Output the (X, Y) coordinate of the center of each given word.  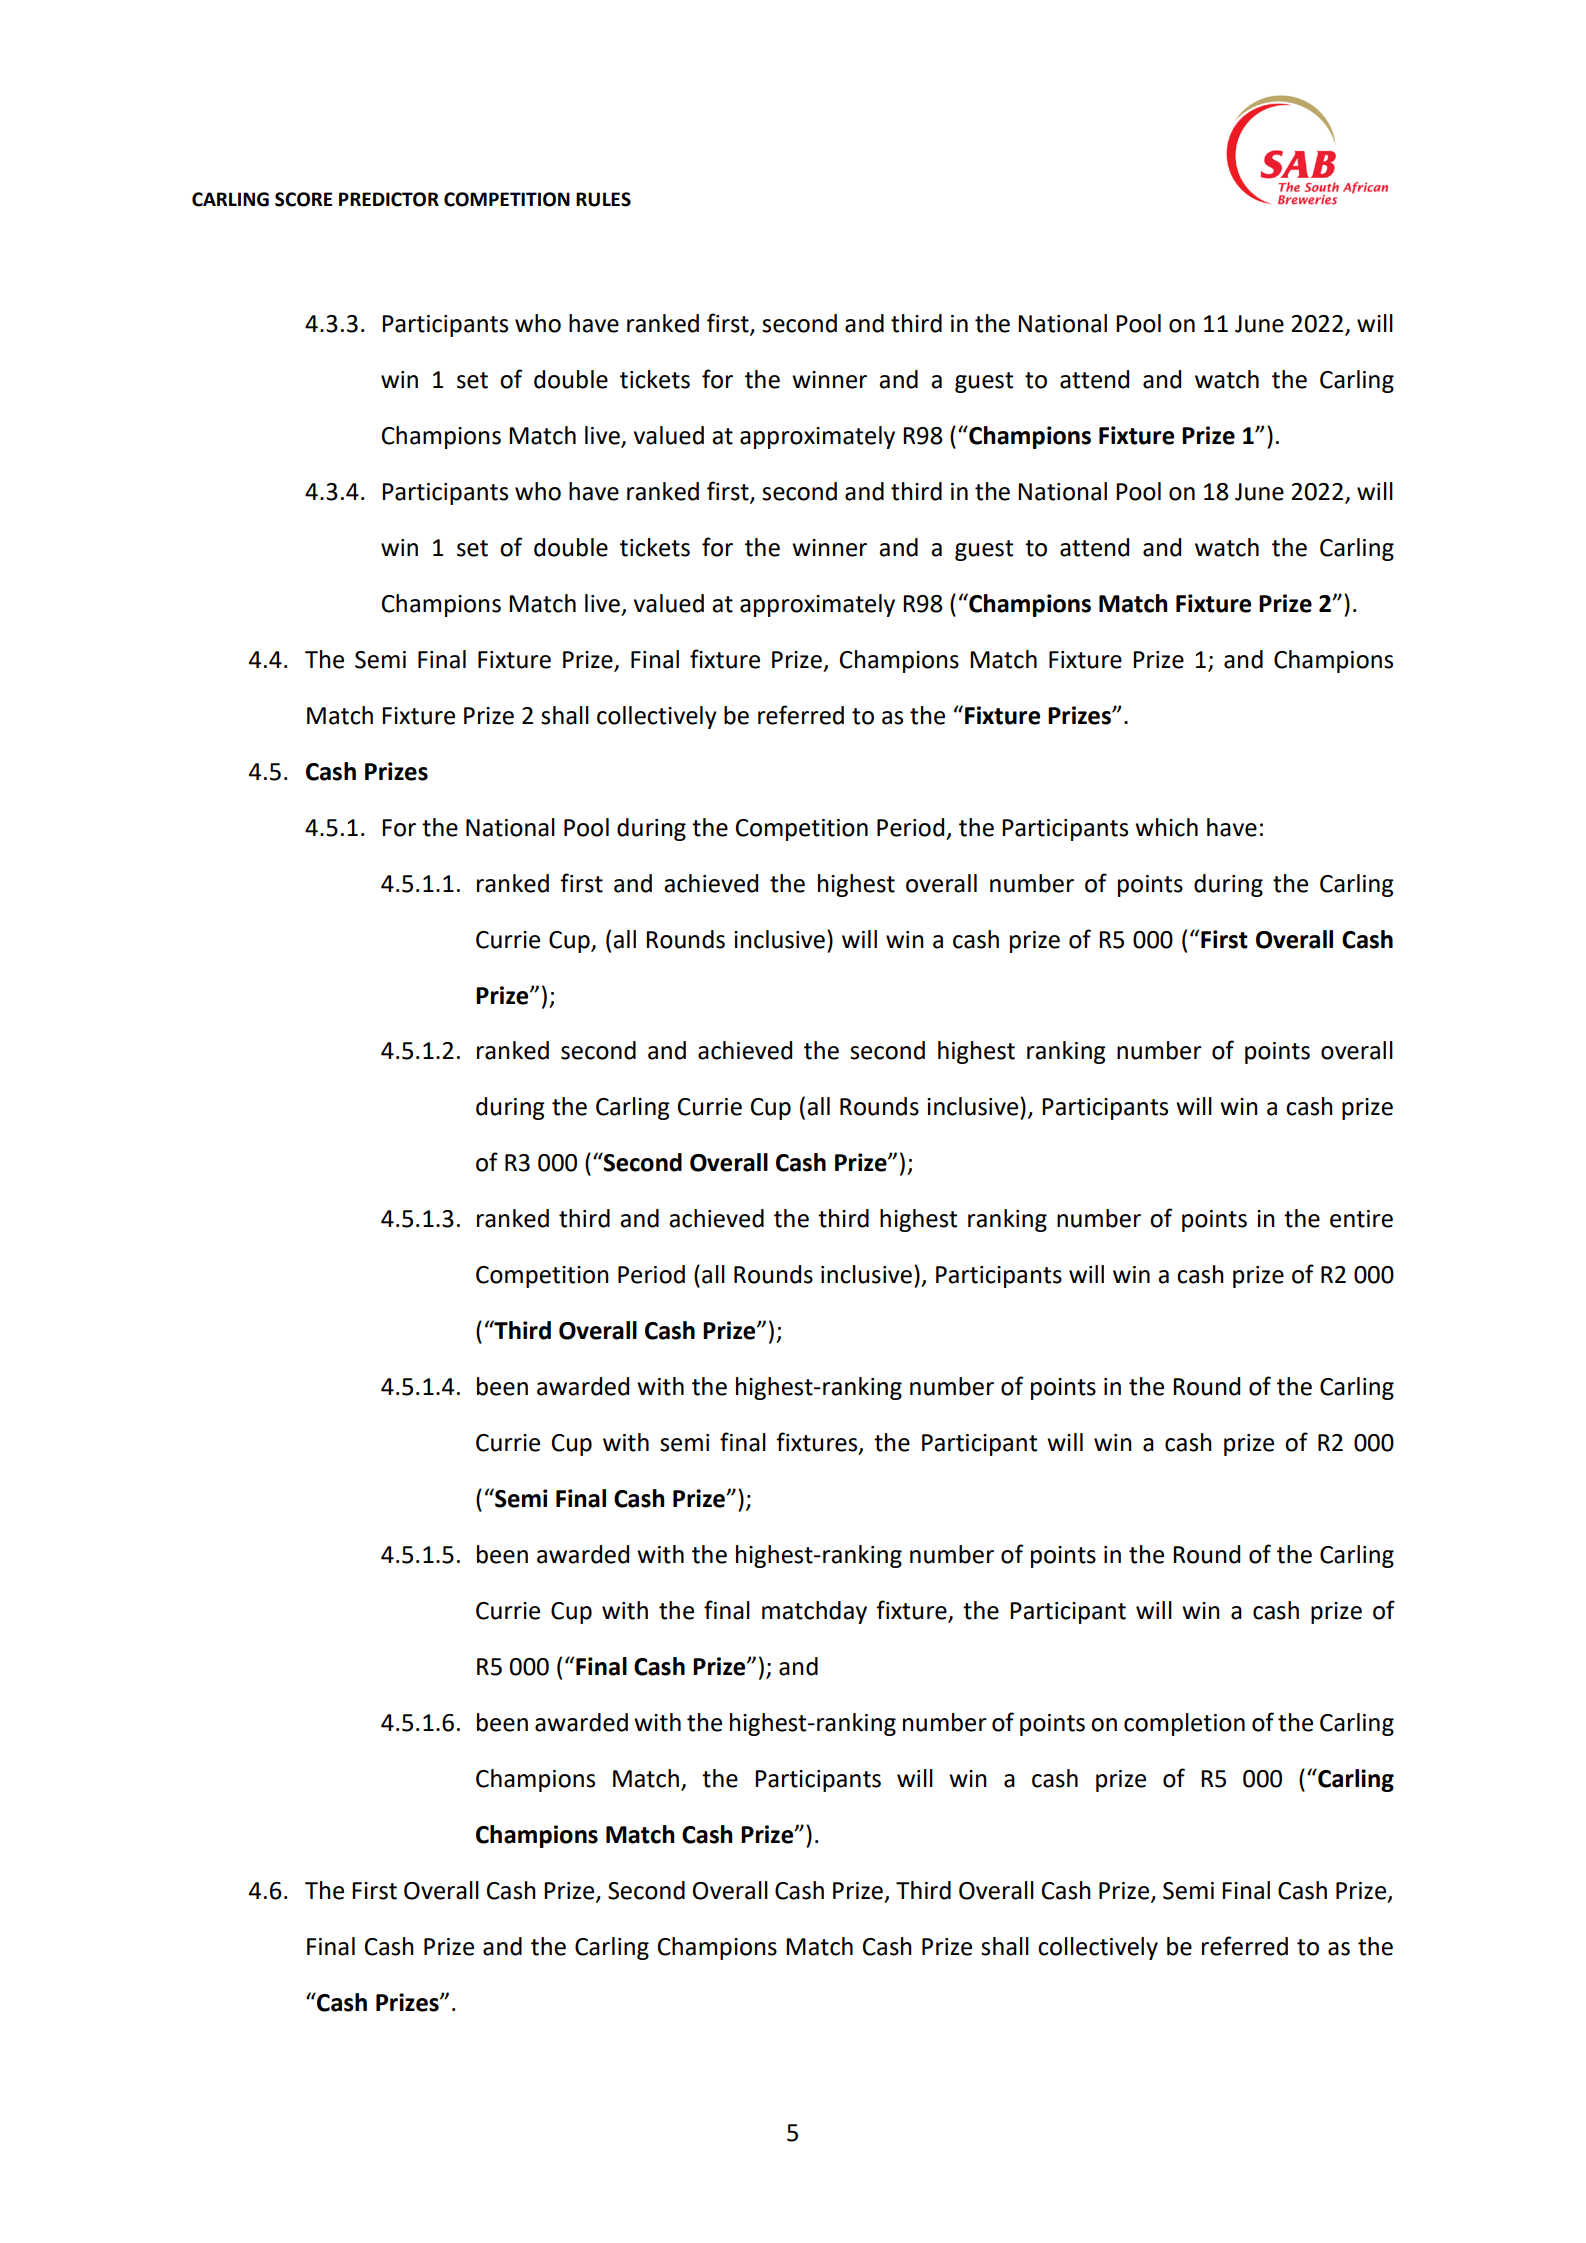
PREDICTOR (389, 199)
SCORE (303, 199)
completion (1184, 1724)
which (1166, 827)
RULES (603, 199)
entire (1361, 1219)
